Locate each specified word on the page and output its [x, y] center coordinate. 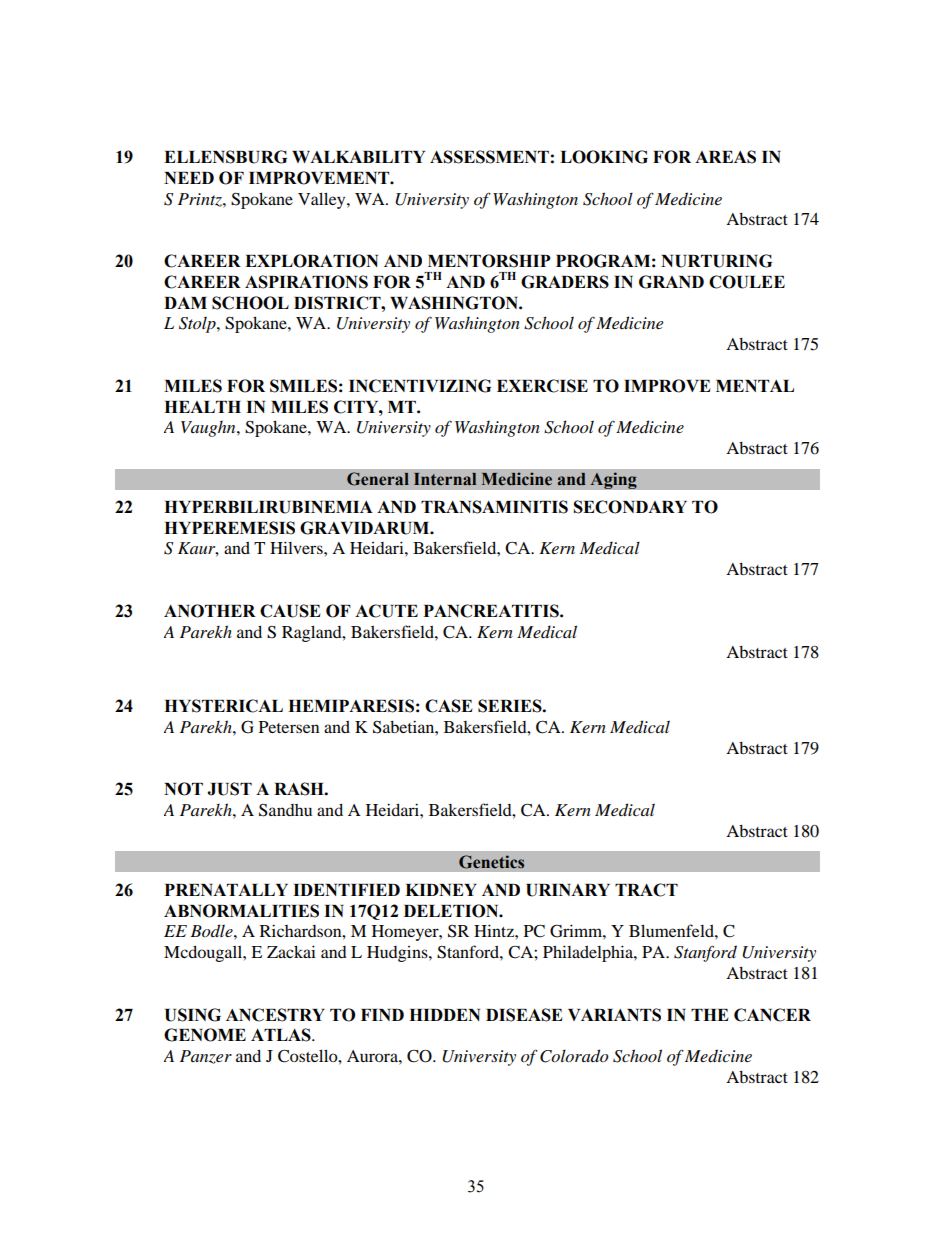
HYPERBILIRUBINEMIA [268, 507]
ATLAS [282, 1035]
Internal [445, 479]
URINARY [568, 890]
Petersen [289, 727]
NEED [189, 178]
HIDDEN [444, 1015]
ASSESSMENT [489, 157]
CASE [448, 706]
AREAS [725, 157]
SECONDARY [630, 507]
